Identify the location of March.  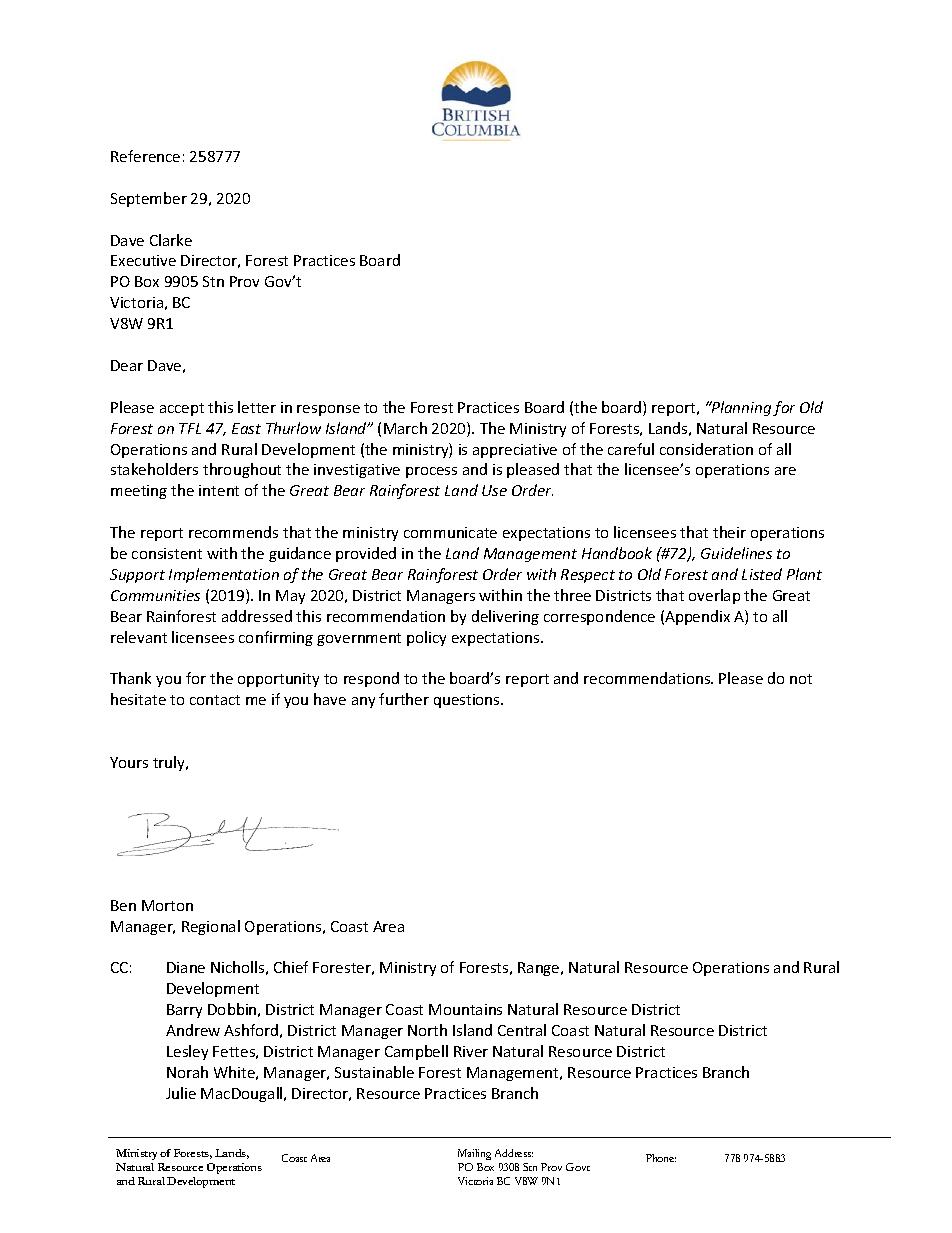
(405, 428).
